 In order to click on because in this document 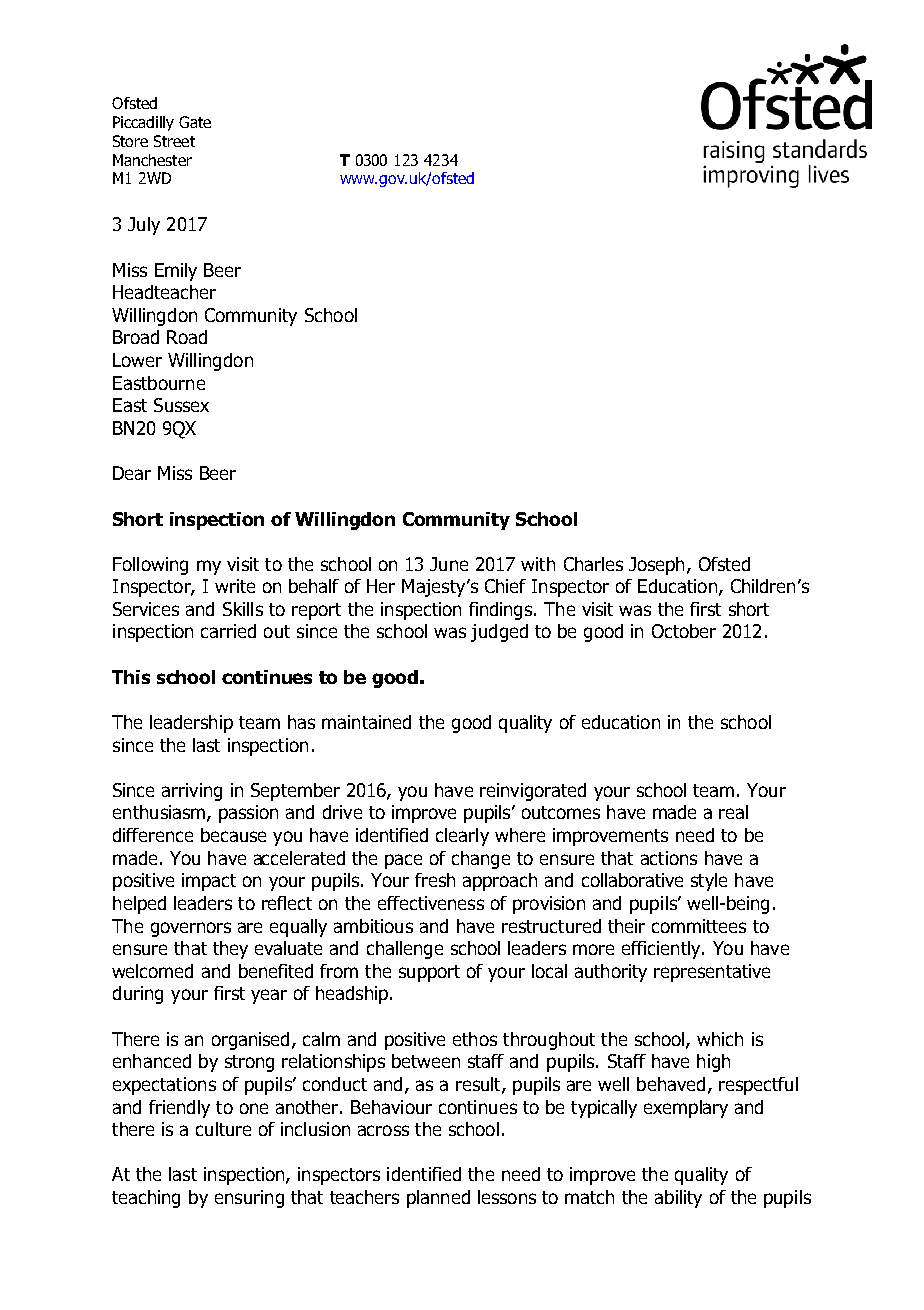, I will do `click(233, 835)`.
